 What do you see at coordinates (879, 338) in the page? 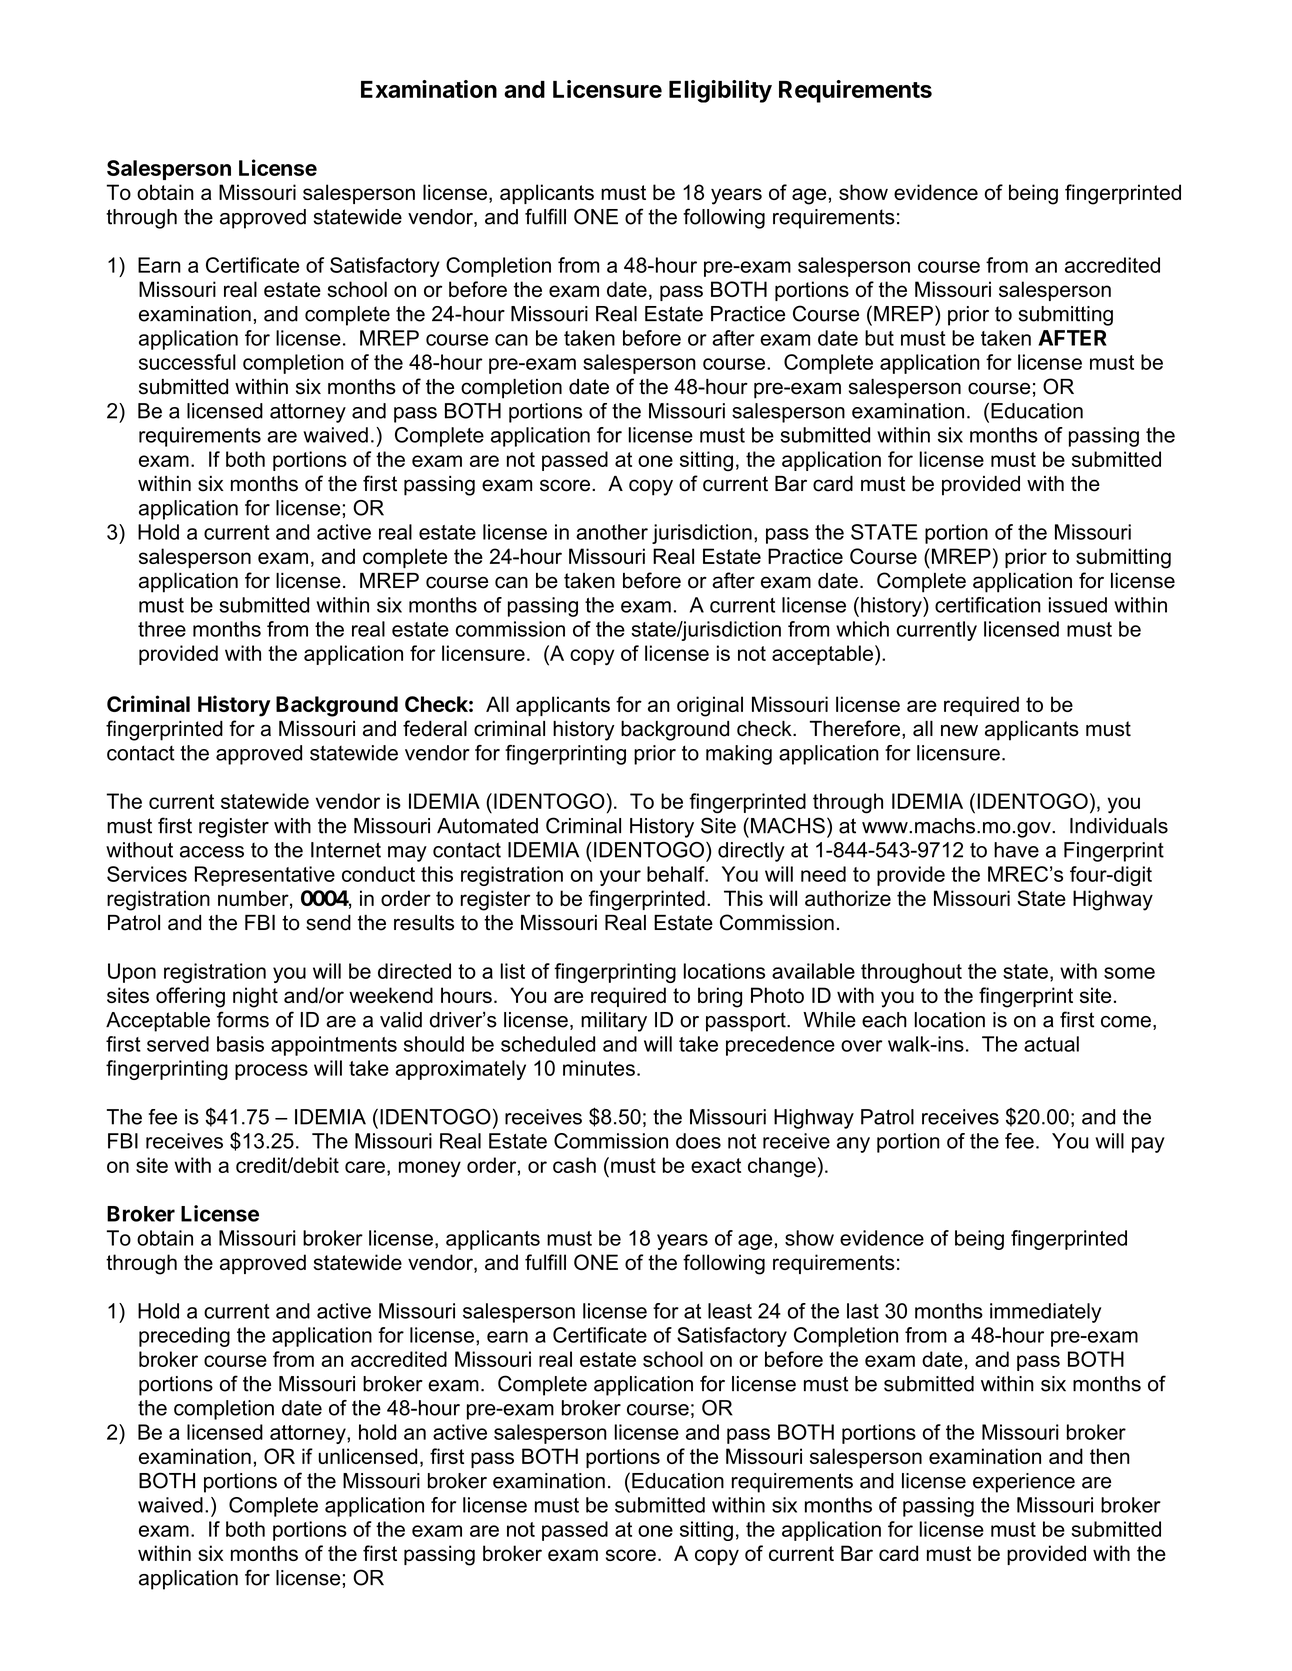
I see `but` at bounding box center [879, 338].
